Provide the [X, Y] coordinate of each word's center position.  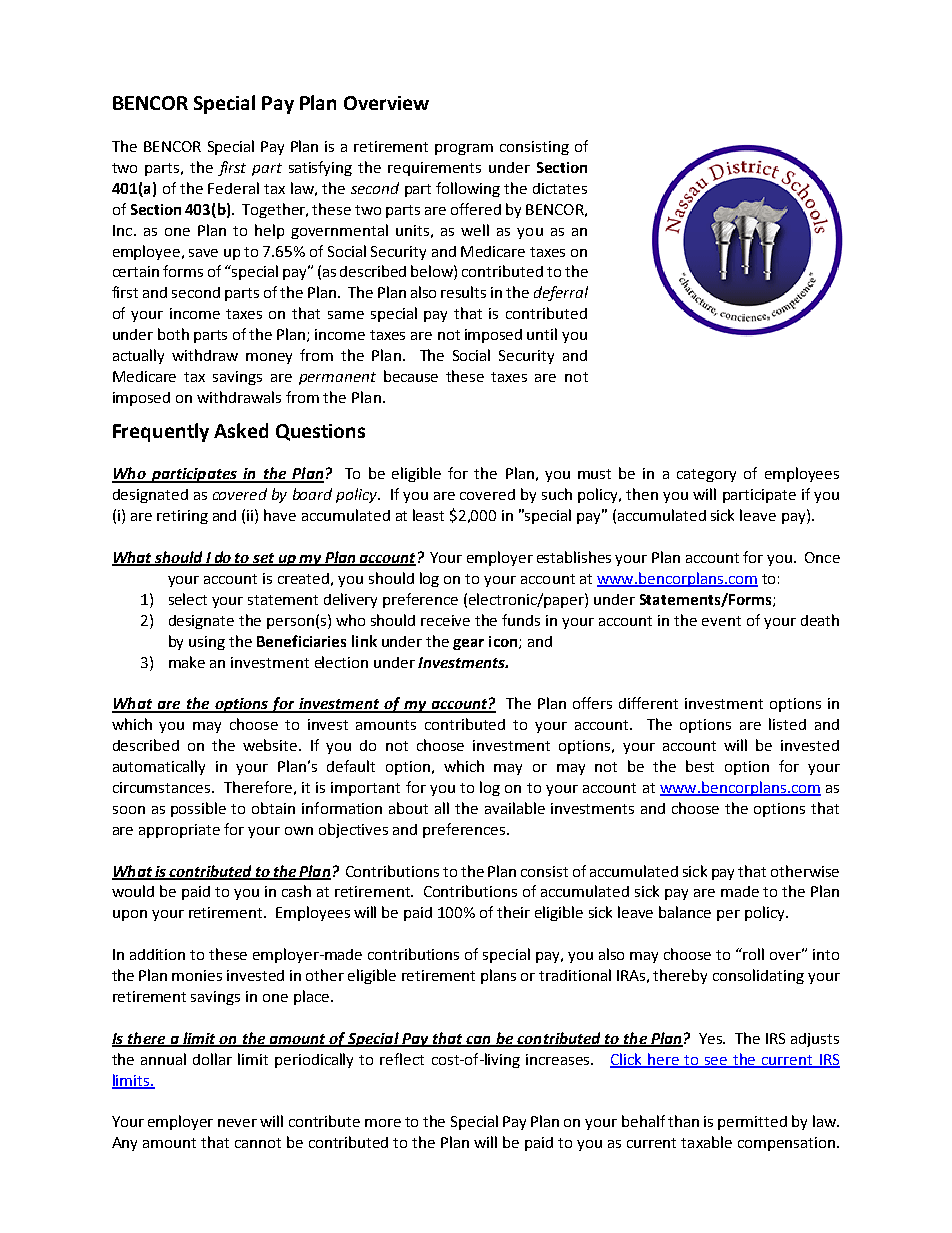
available [515, 808]
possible [198, 809]
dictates [560, 188]
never [237, 1123]
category [706, 475]
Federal [233, 188]
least [428, 515]
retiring [182, 517]
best [700, 766]
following [468, 189]
